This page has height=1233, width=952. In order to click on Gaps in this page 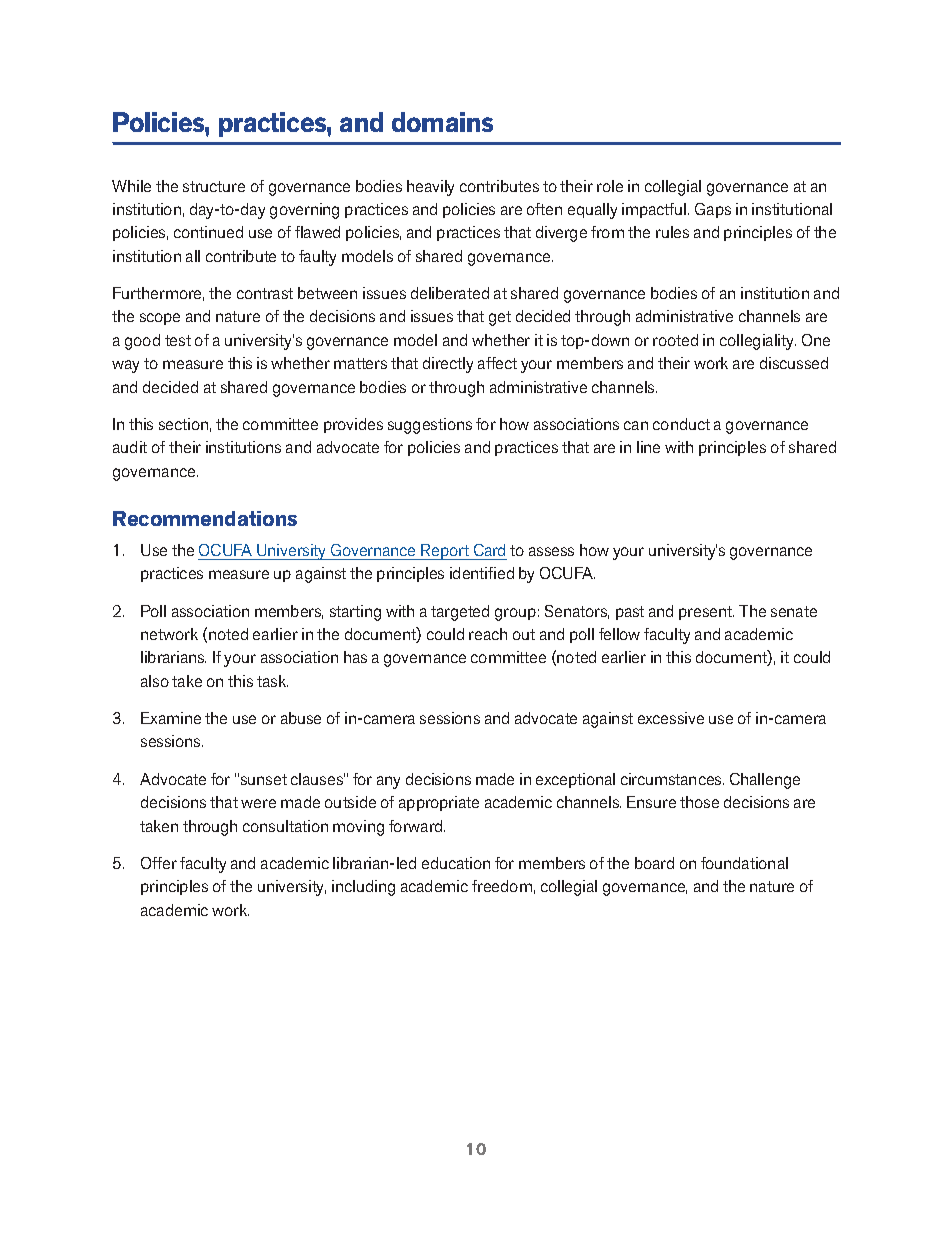, I will do `click(713, 210)`.
